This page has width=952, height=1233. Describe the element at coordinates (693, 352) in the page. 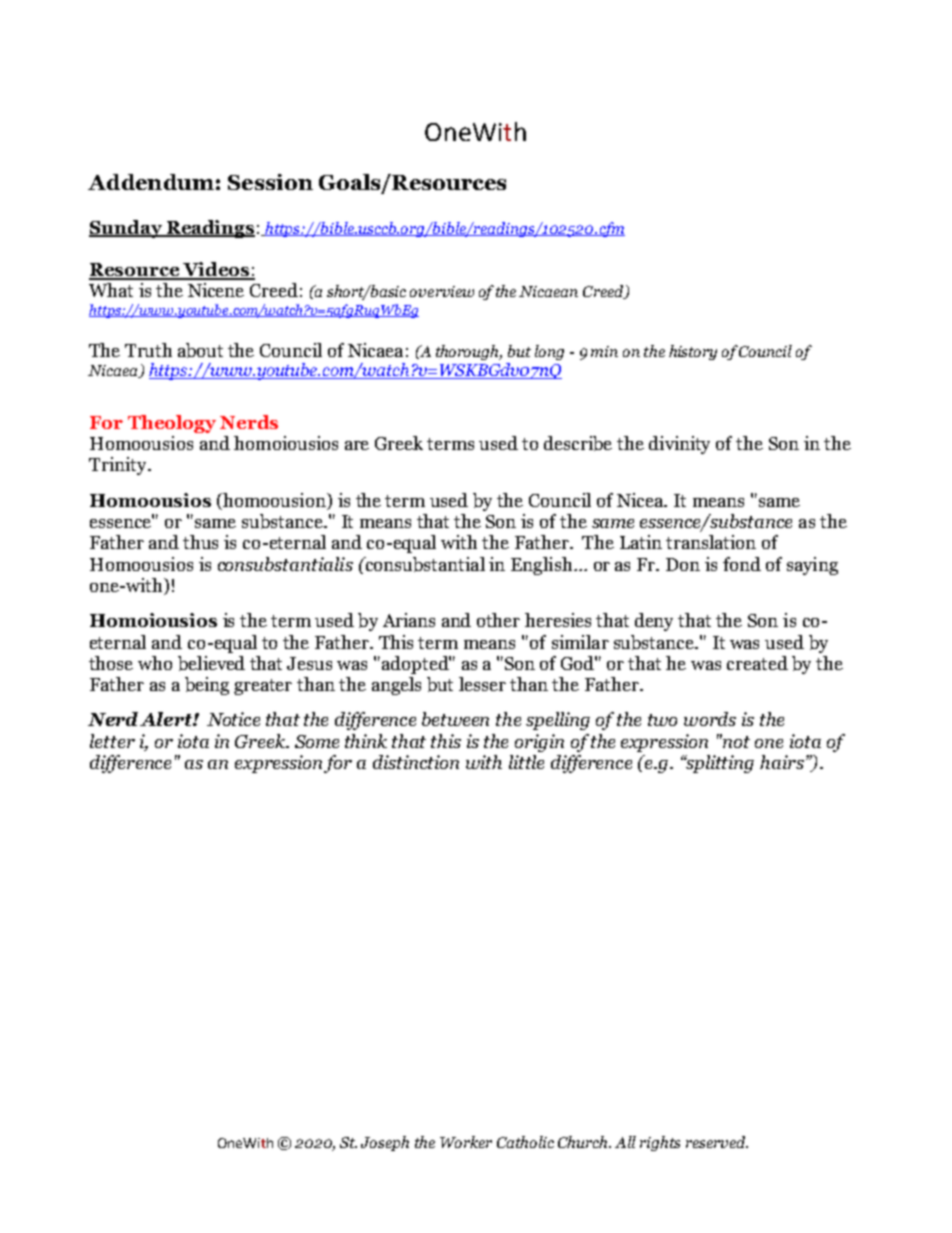

I see `history` at that location.
